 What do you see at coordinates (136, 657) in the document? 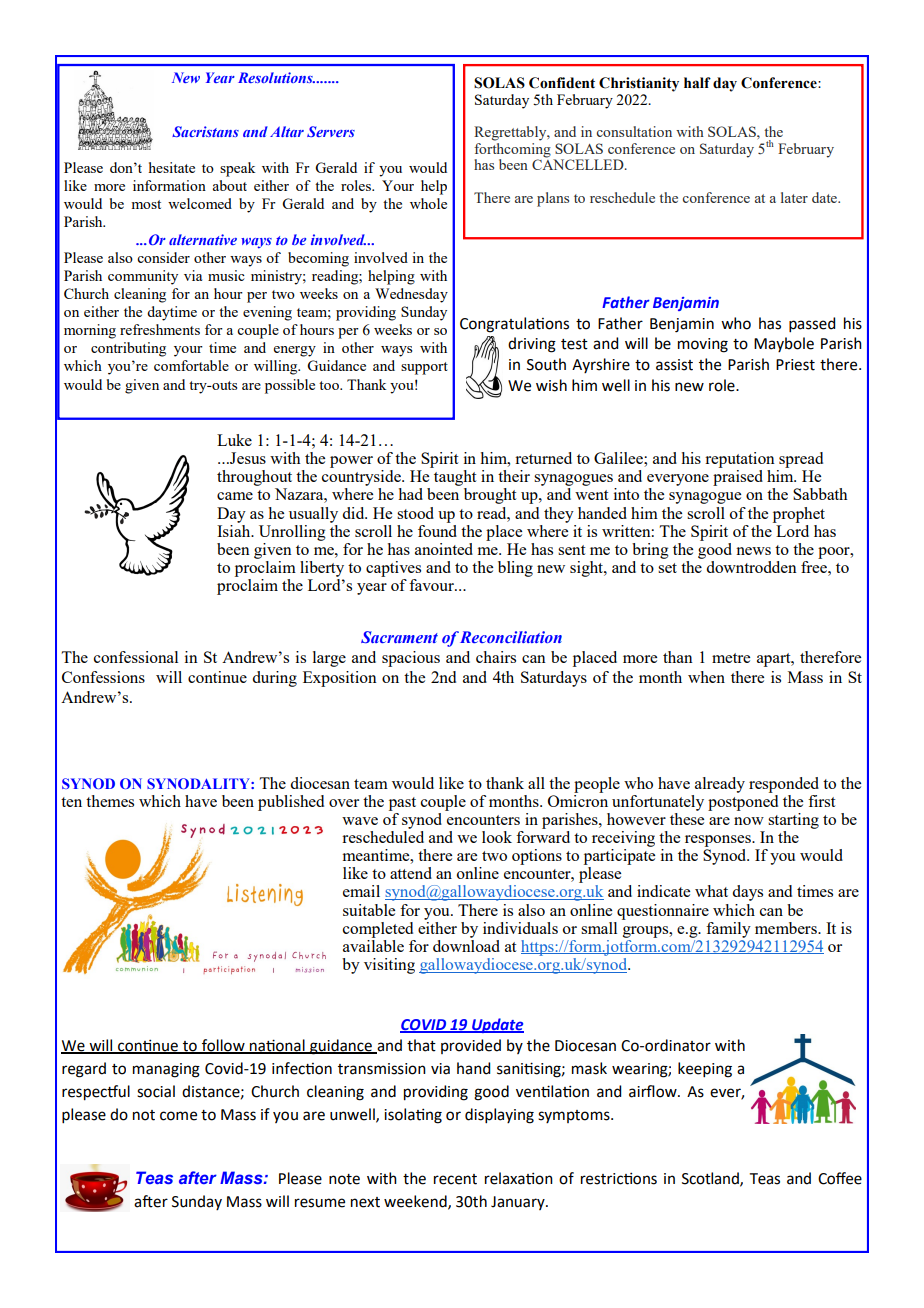
I see `confessional` at bounding box center [136, 657].
